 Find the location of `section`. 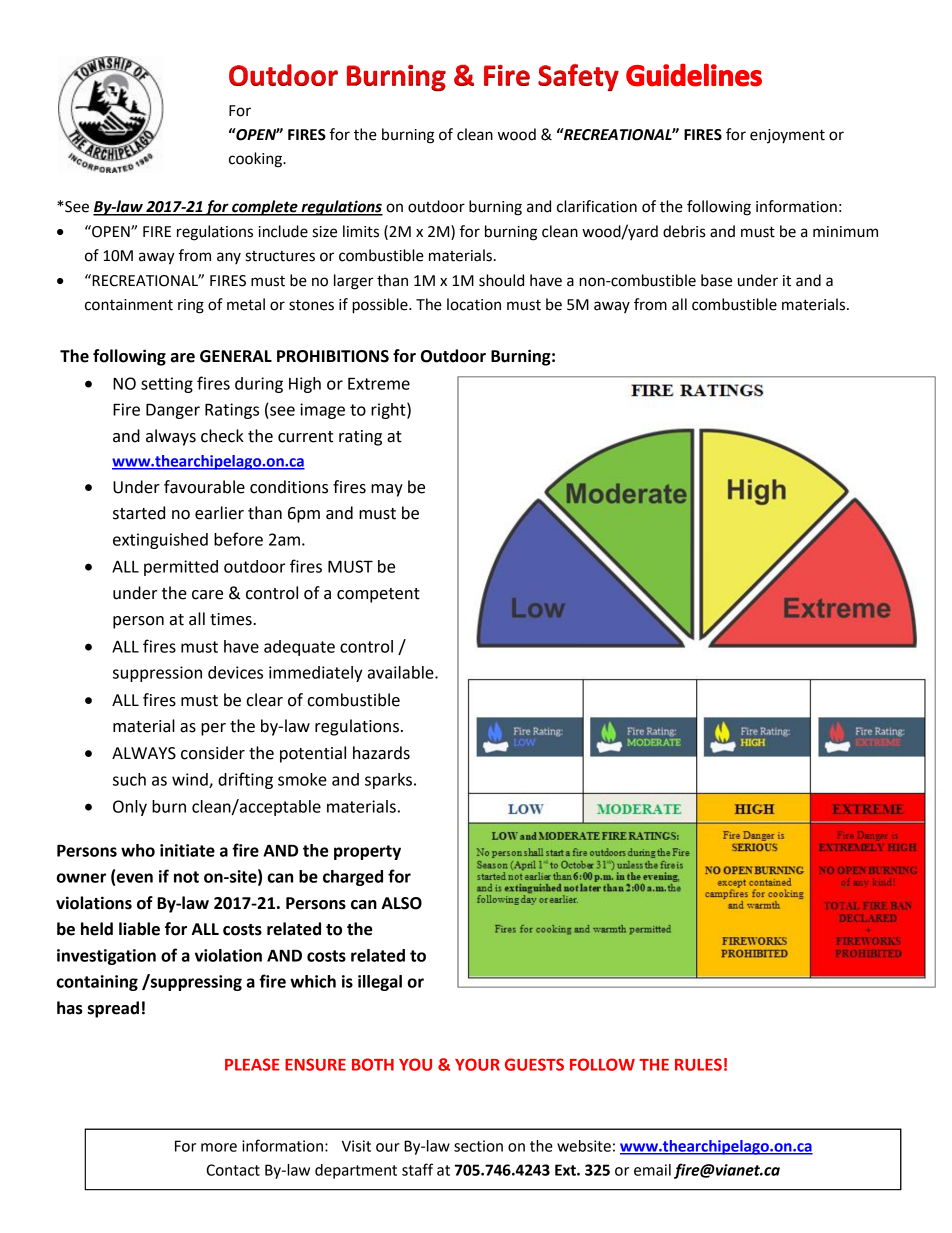

section is located at coordinates (478, 1146).
